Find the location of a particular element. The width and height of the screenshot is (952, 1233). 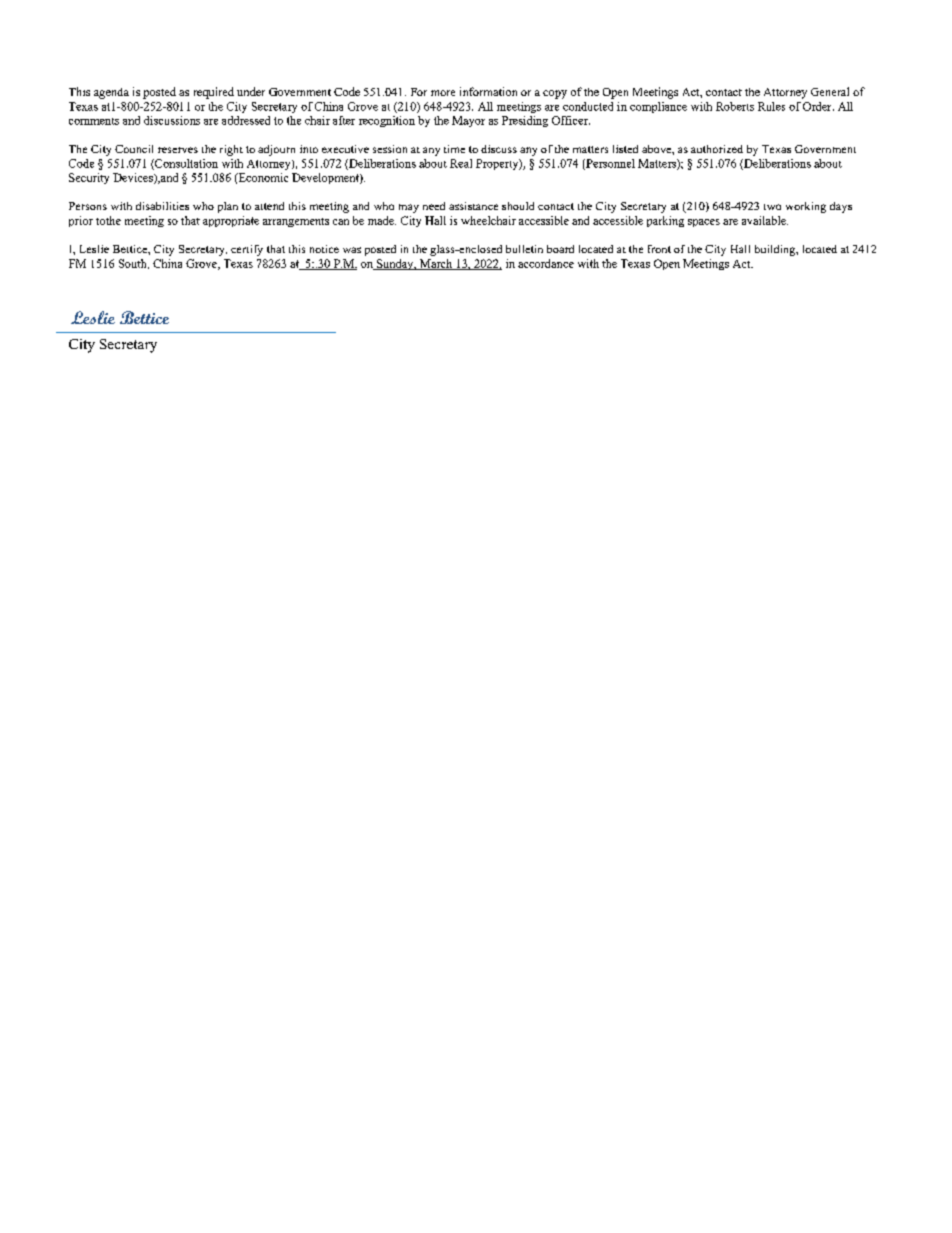

assistance is located at coordinates (473, 206).
